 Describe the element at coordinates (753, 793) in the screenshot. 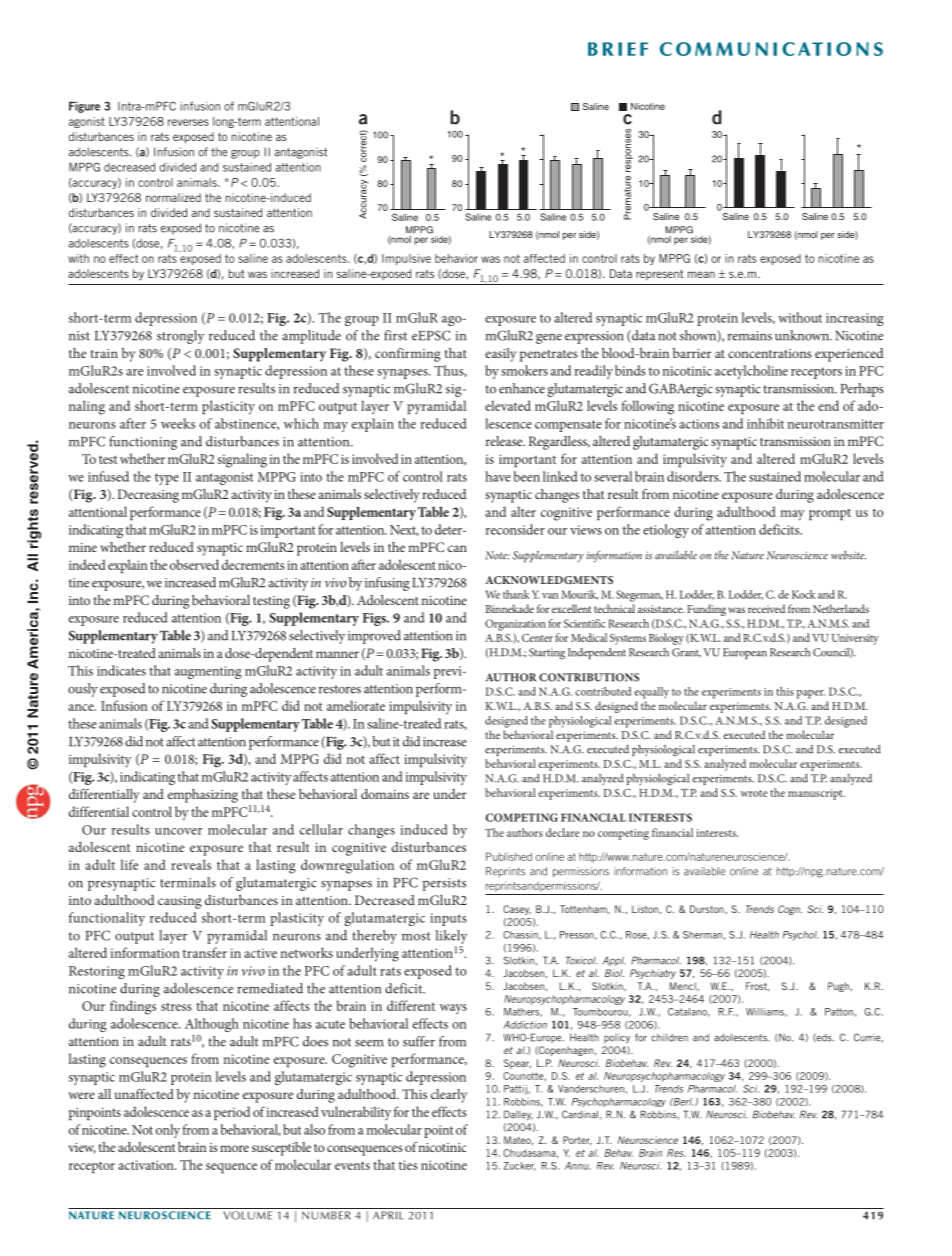

I see `wrote` at that location.
